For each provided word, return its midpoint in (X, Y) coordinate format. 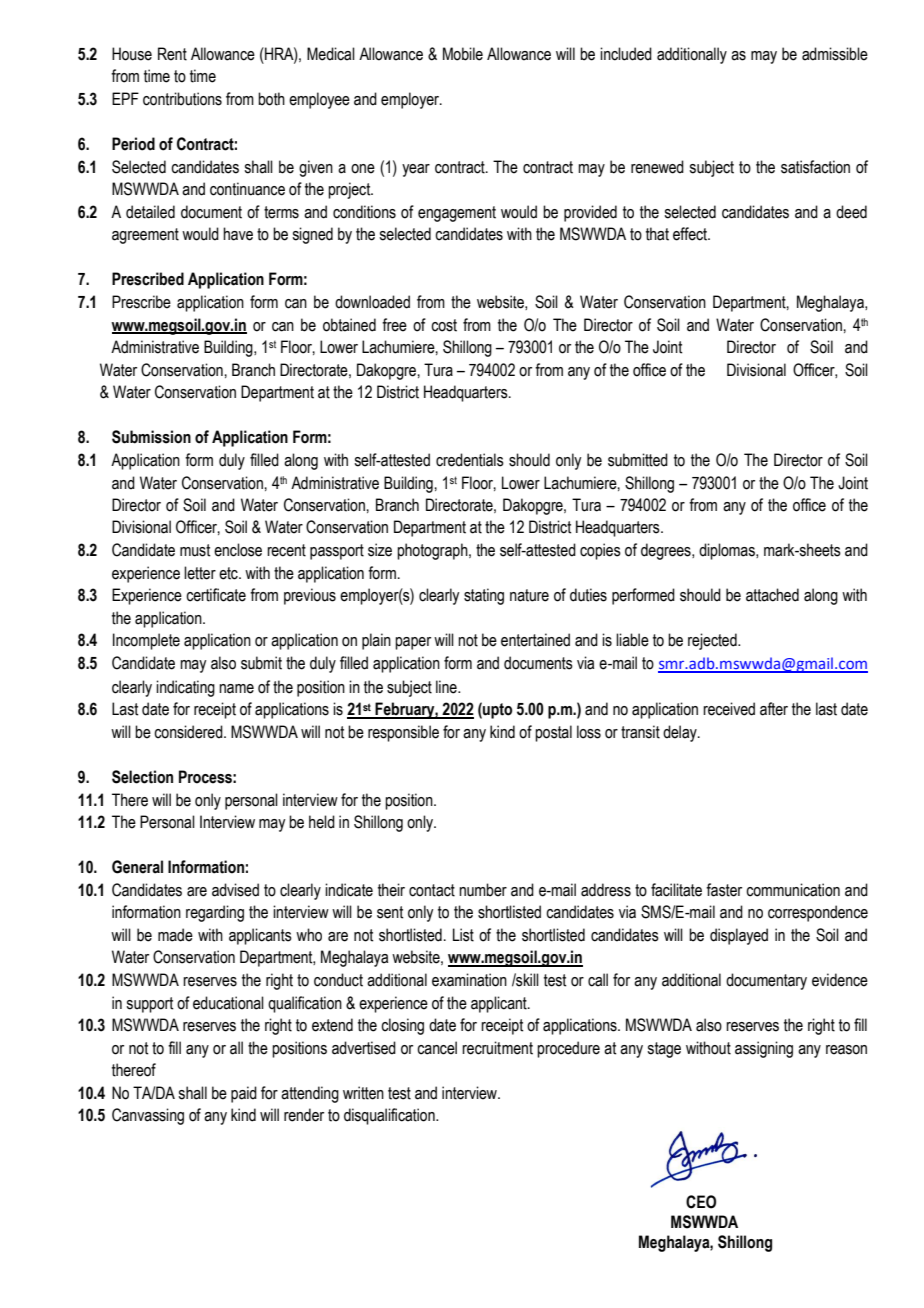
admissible (835, 54)
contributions (182, 99)
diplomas (728, 551)
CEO (701, 1202)
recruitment (497, 1048)
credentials (470, 460)
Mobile (463, 54)
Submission (151, 437)
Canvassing (148, 1116)
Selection (142, 777)
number (483, 890)
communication (793, 890)
